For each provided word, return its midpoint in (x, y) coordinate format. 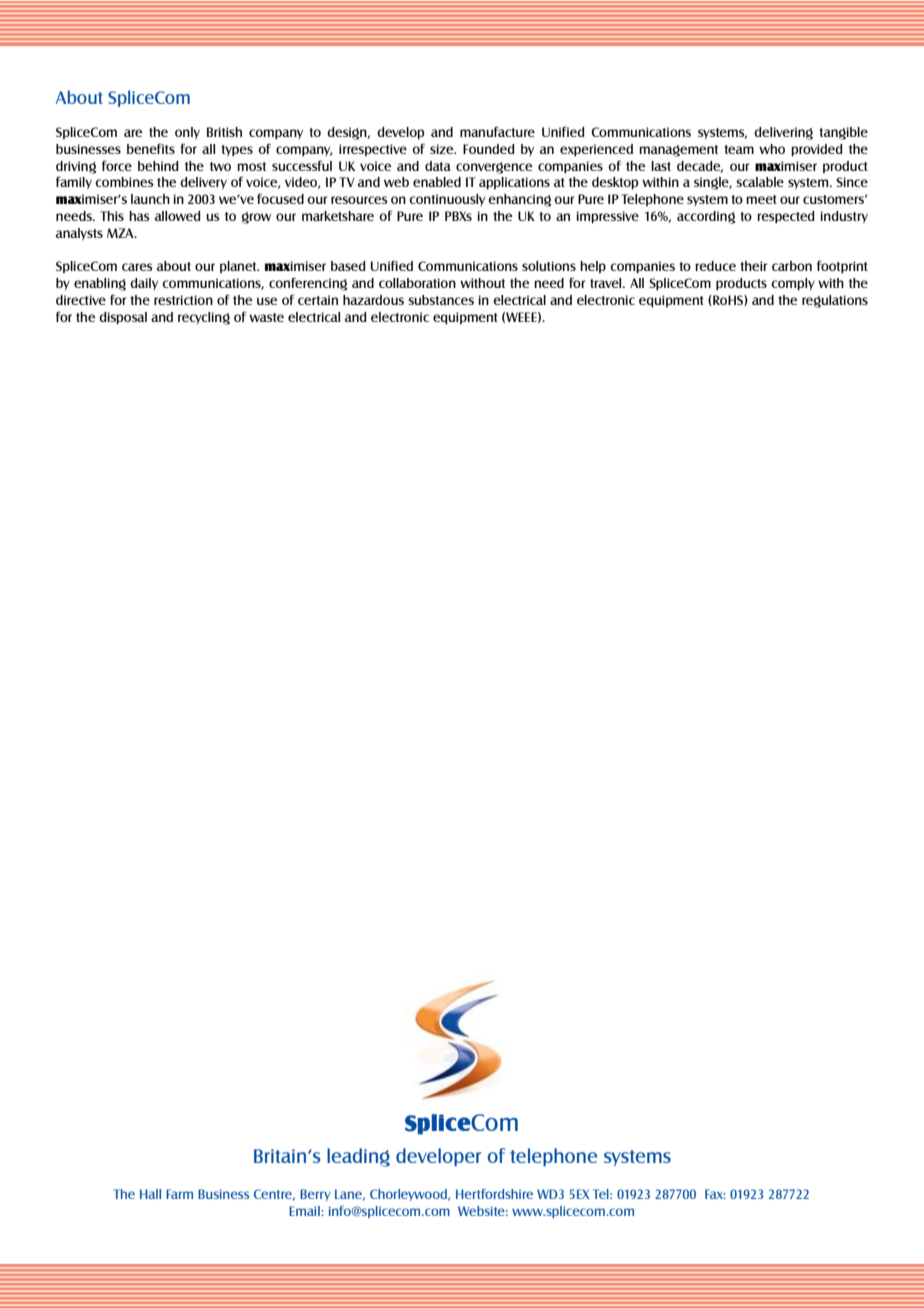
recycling (204, 318)
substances (441, 300)
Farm (179, 1194)
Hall (150, 1194)
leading (358, 1157)
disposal (123, 318)
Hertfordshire (494, 1194)
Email (305, 1211)
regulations (835, 301)
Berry (315, 1195)
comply (793, 284)
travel (607, 283)
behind (158, 166)
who (772, 149)
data (438, 166)
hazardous (373, 300)
